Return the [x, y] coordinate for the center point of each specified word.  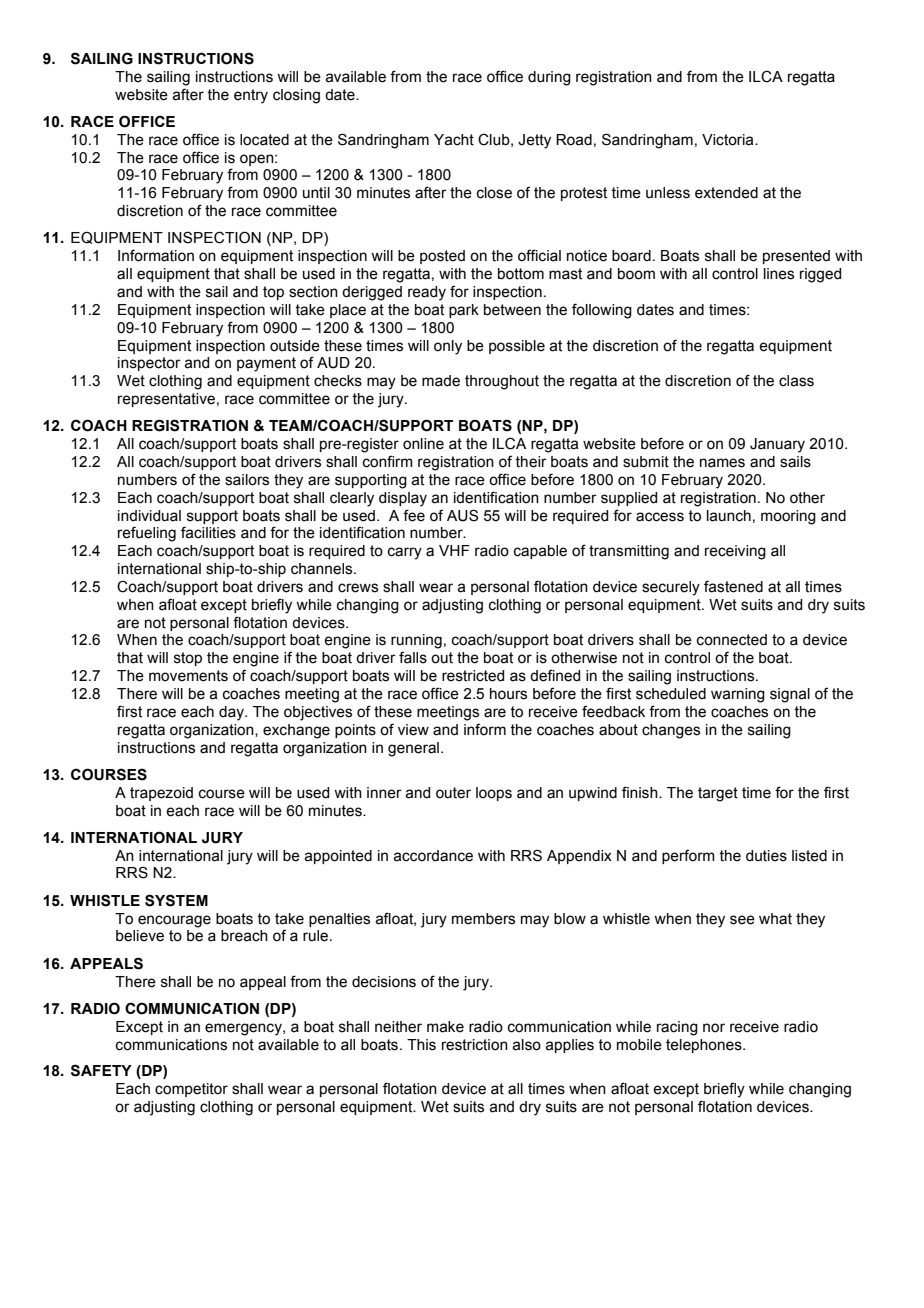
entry [251, 96]
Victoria [729, 140]
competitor [191, 1090]
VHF [454, 550]
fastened [733, 586]
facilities [208, 532]
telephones [705, 1046]
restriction [475, 1045]
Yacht [454, 140]
